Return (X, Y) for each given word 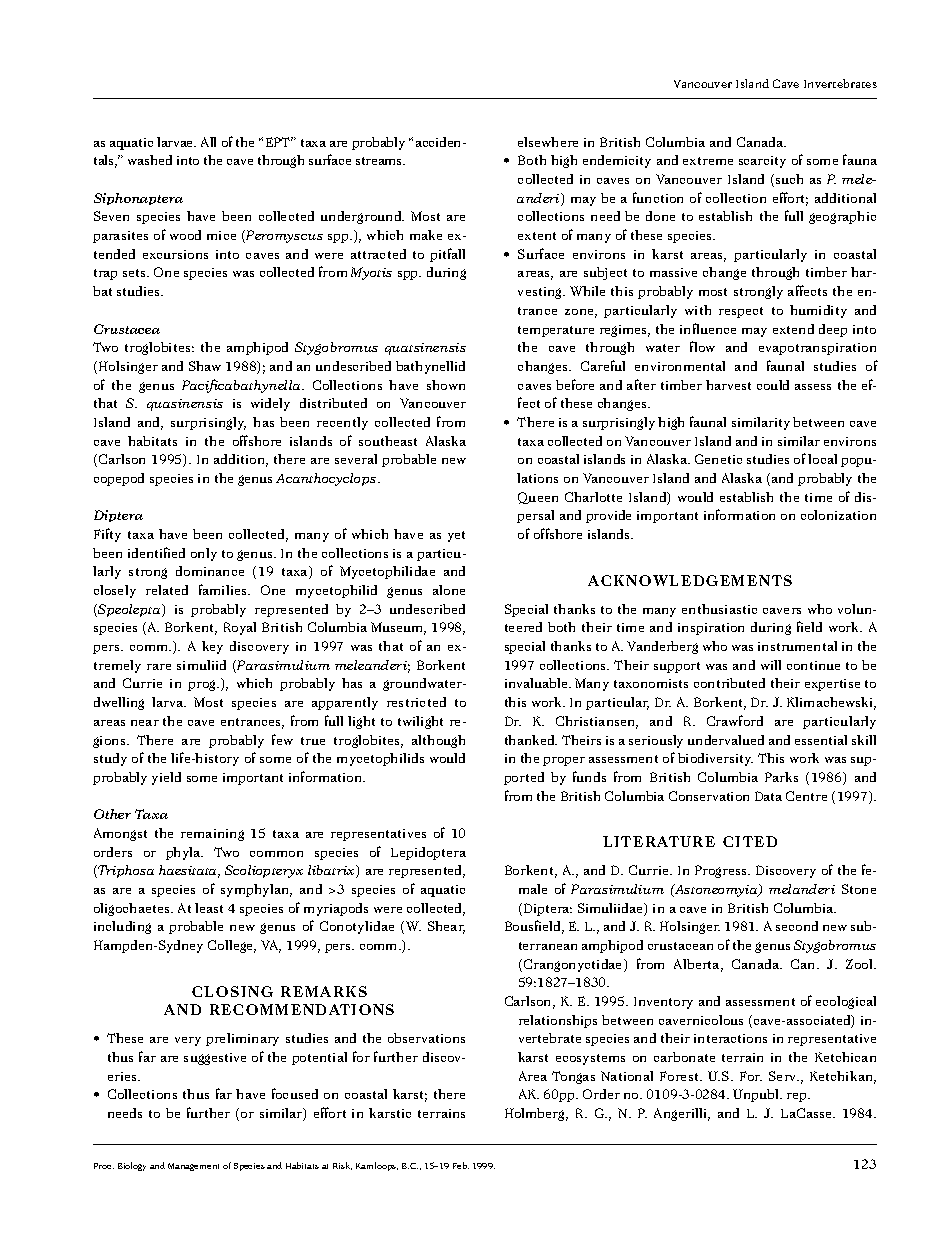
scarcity (762, 162)
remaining (212, 835)
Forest (680, 1076)
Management (193, 1167)
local (822, 459)
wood (185, 235)
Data (768, 796)
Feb (461, 1165)
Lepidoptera (428, 853)
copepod (119, 479)
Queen (538, 498)
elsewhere (548, 142)
